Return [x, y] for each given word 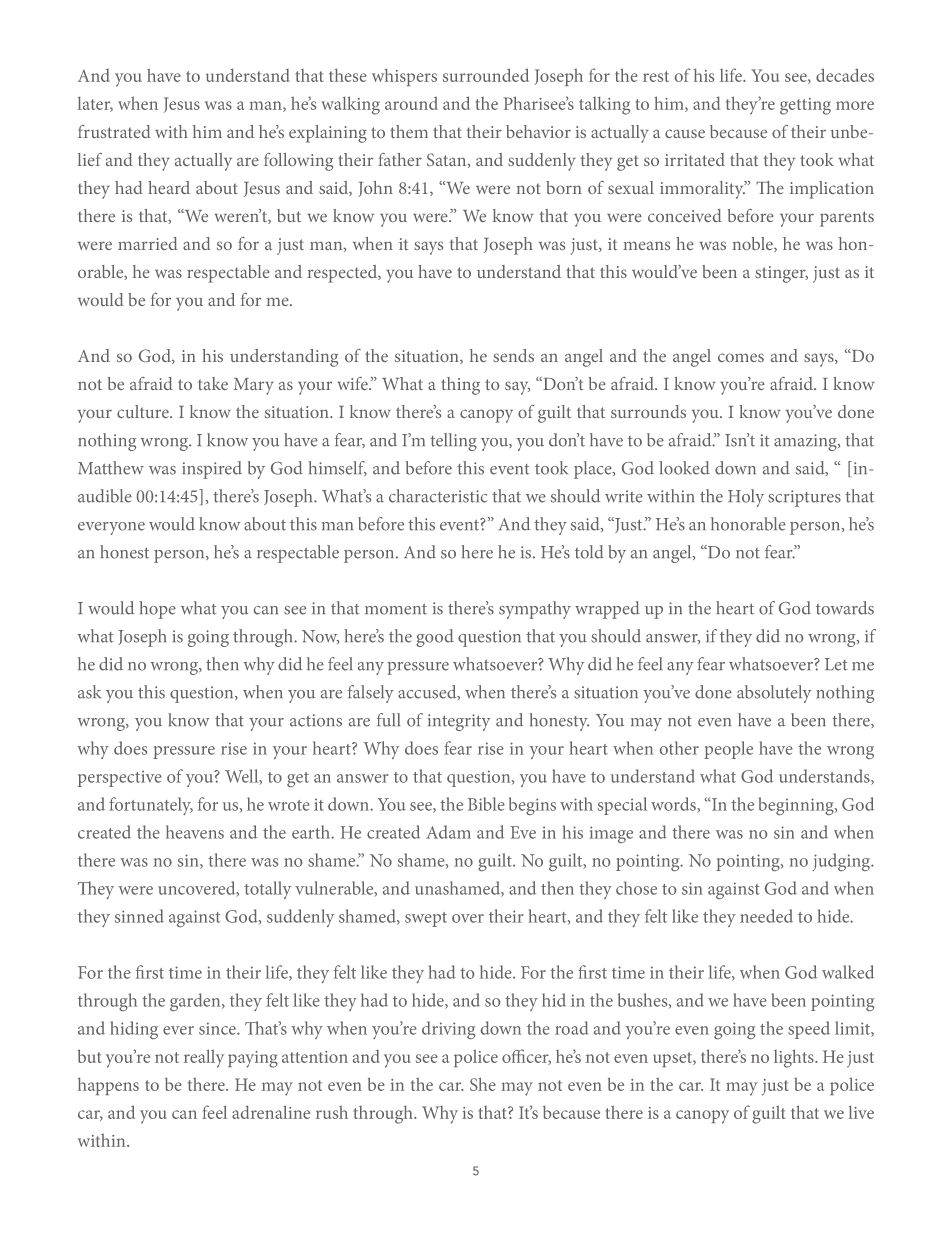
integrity [459, 722]
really [204, 1058]
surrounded [486, 75]
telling [453, 442]
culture [144, 411]
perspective [120, 778]
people [728, 750]
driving [449, 1030]
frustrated [114, 131]
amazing [806, 442]
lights [795, 1058]
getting [805, 106]
